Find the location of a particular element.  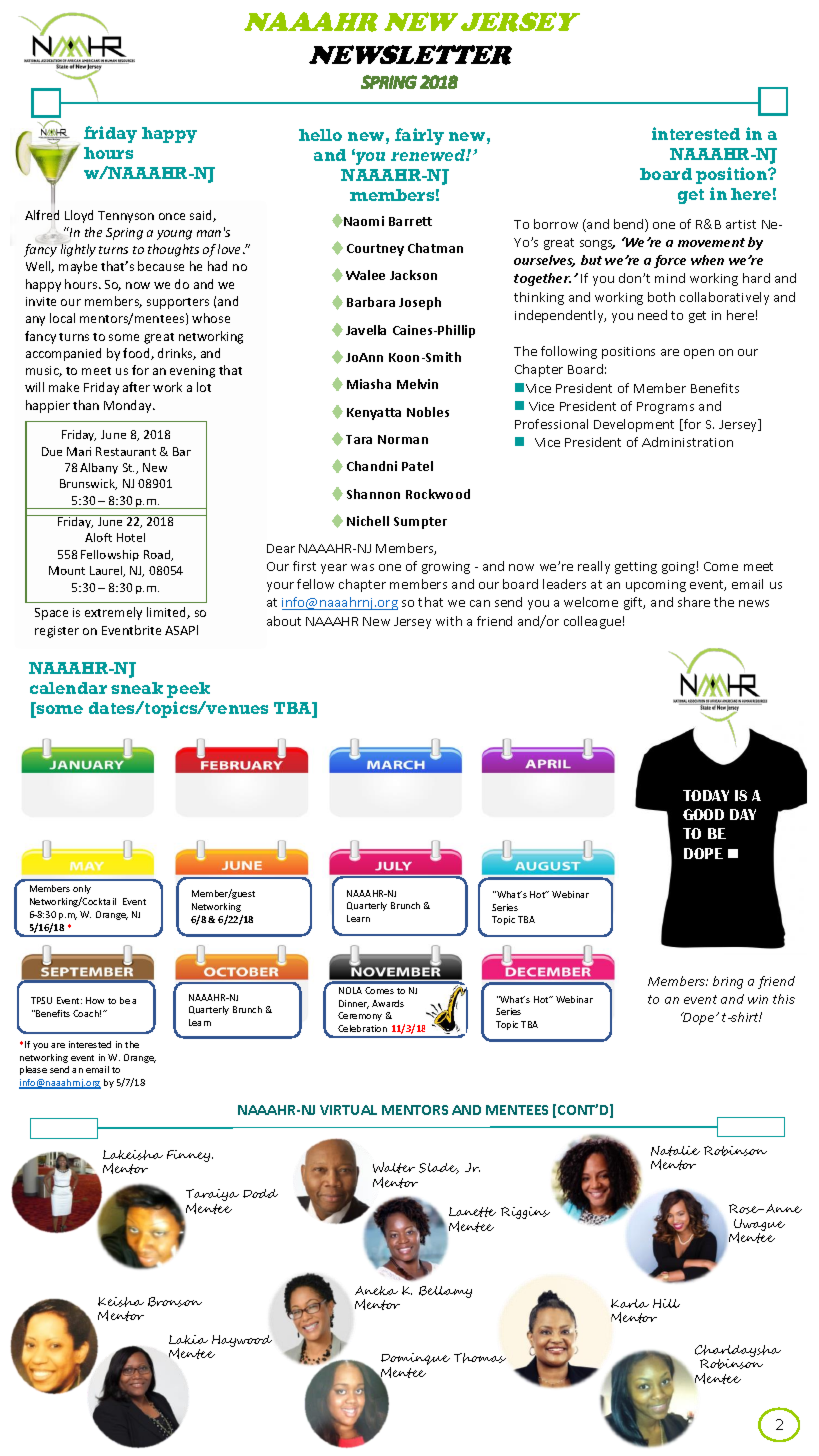

bring is located at coordinates (728, 982).
